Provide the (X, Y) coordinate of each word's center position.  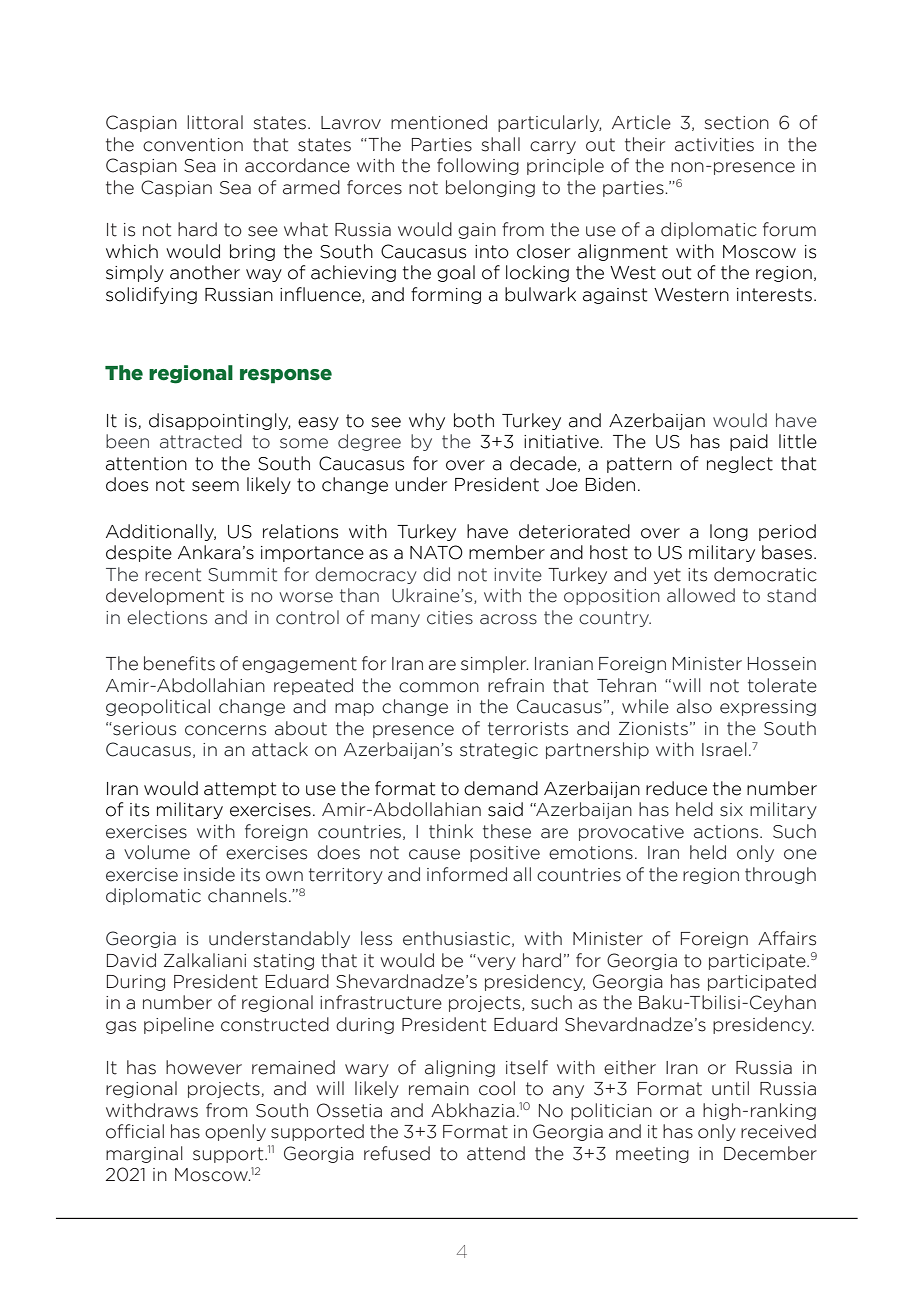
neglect (740, 464)
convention (193, 145)
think (451, 831)
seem (215, 486)
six (731, 810)
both (474, 420)
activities (714, 145)
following (478, 166)
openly (235, 1132)
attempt (240, 790)
